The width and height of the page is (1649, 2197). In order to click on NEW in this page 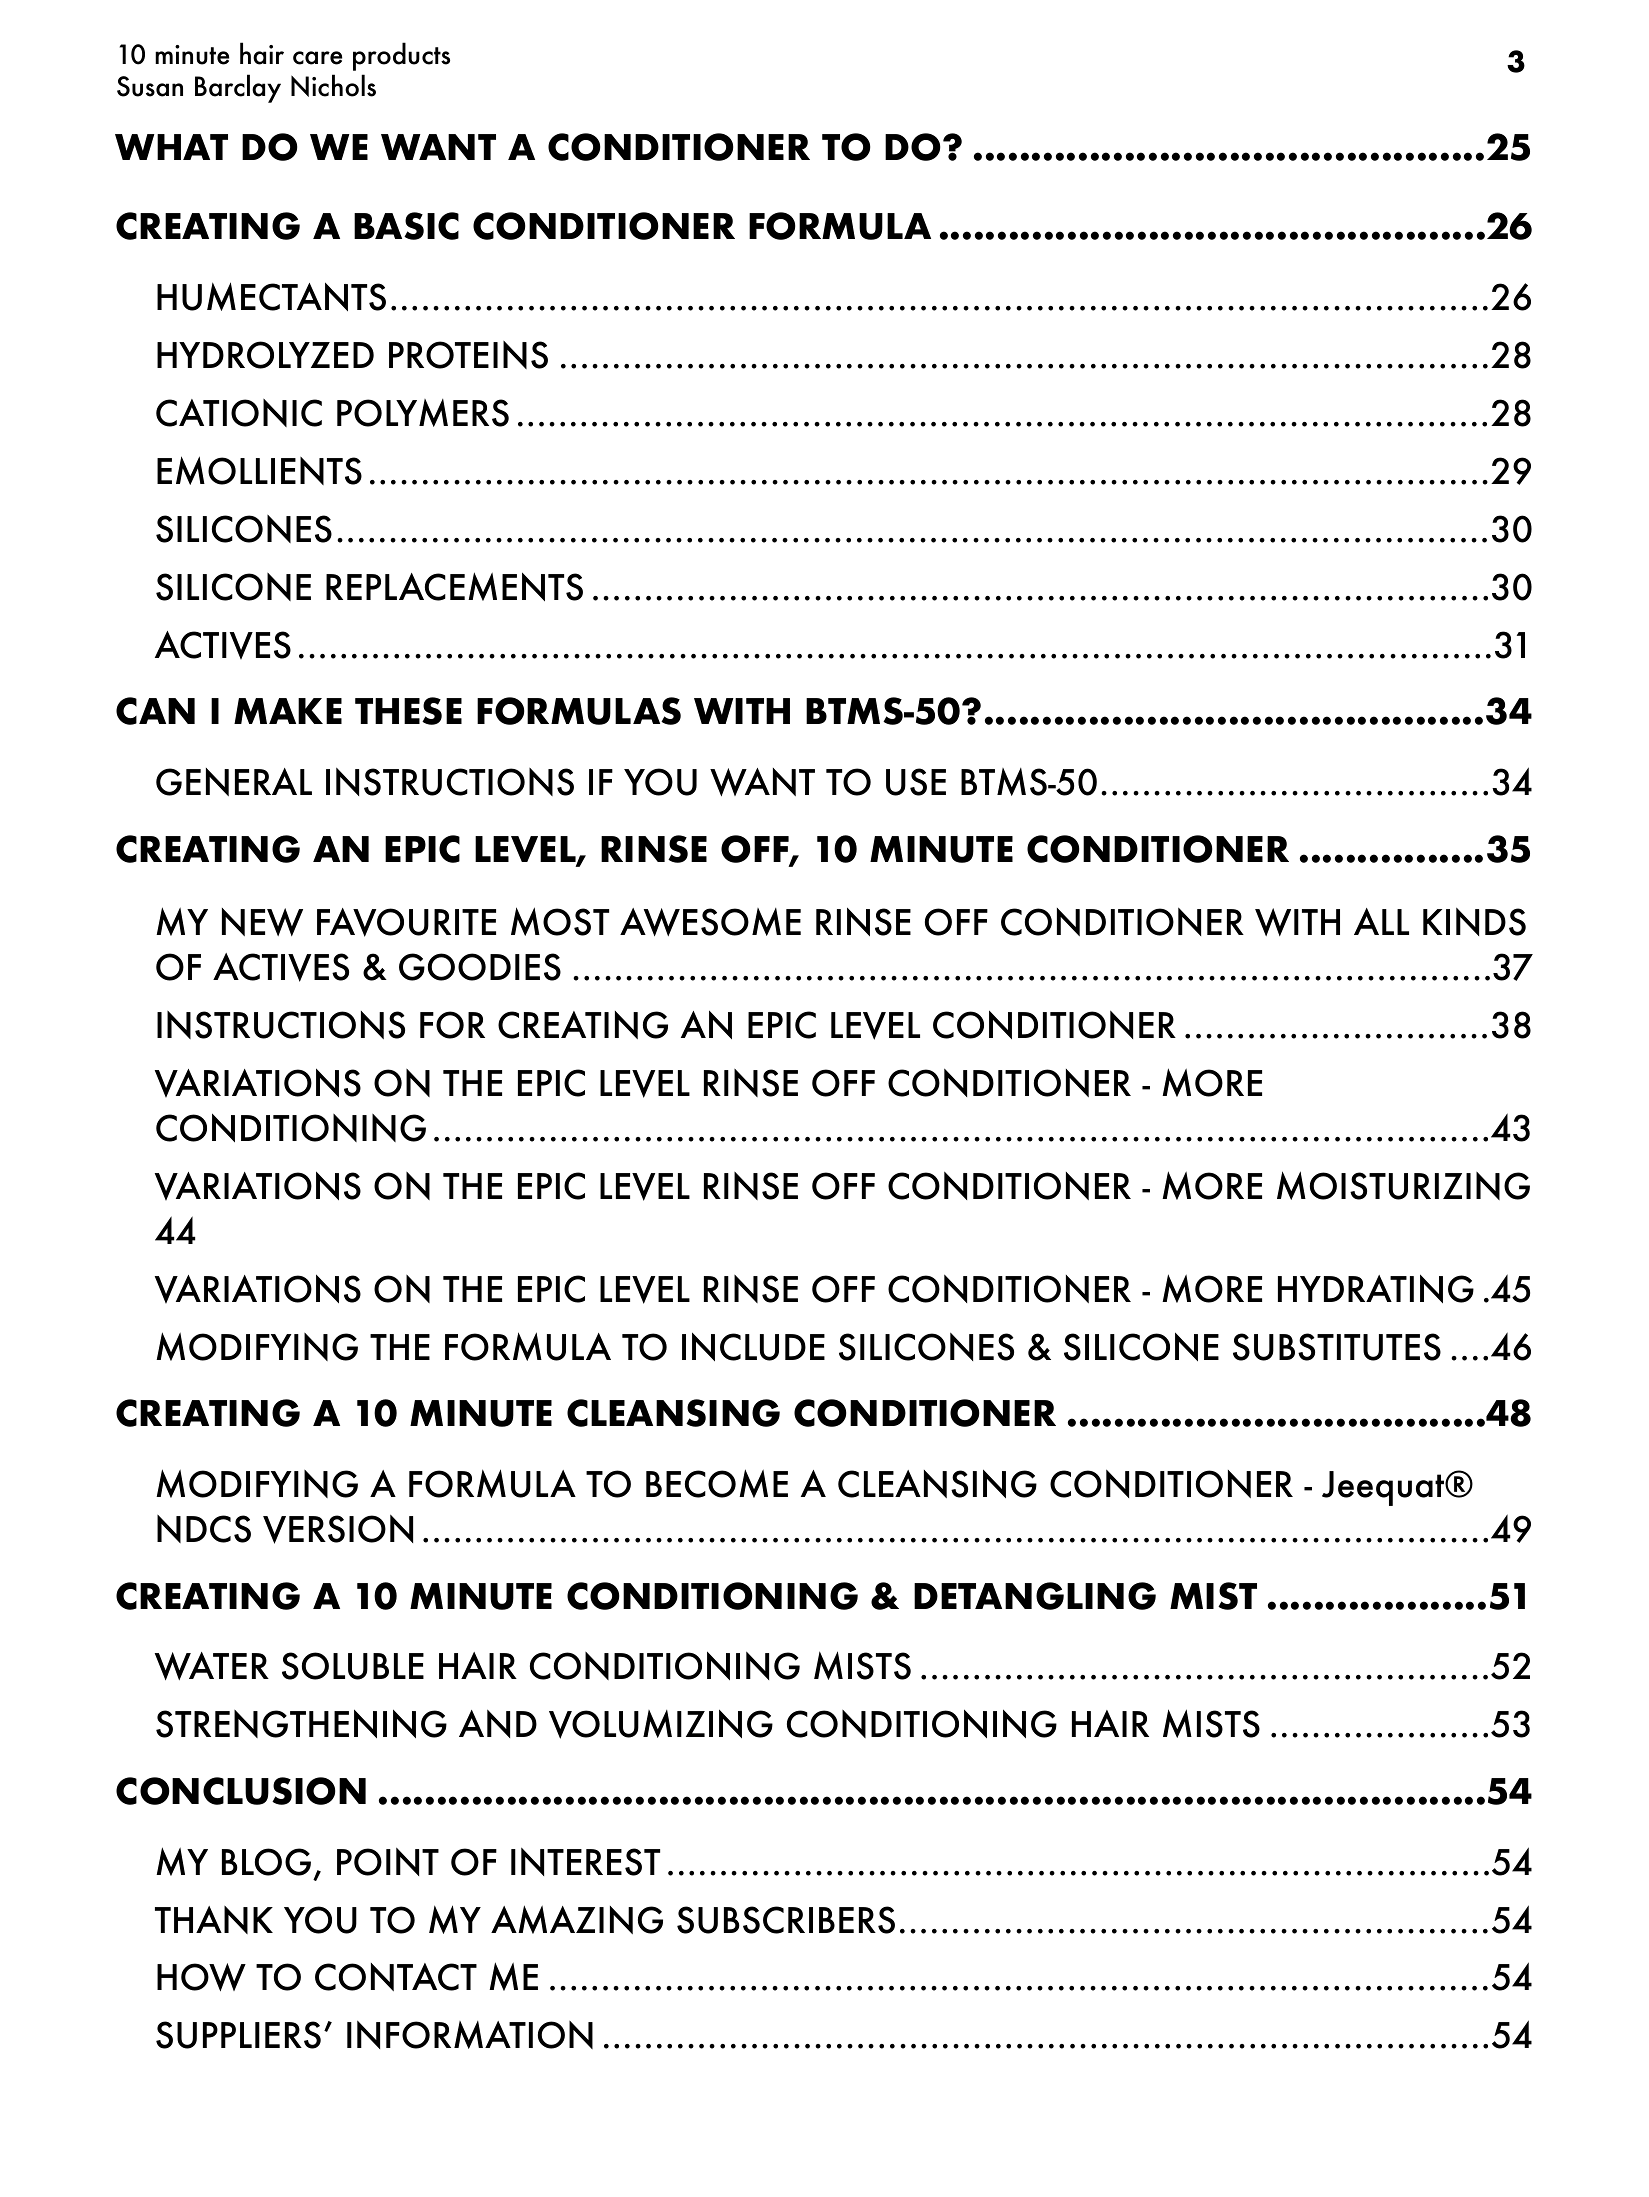, I will do `click(262, 922)`.
